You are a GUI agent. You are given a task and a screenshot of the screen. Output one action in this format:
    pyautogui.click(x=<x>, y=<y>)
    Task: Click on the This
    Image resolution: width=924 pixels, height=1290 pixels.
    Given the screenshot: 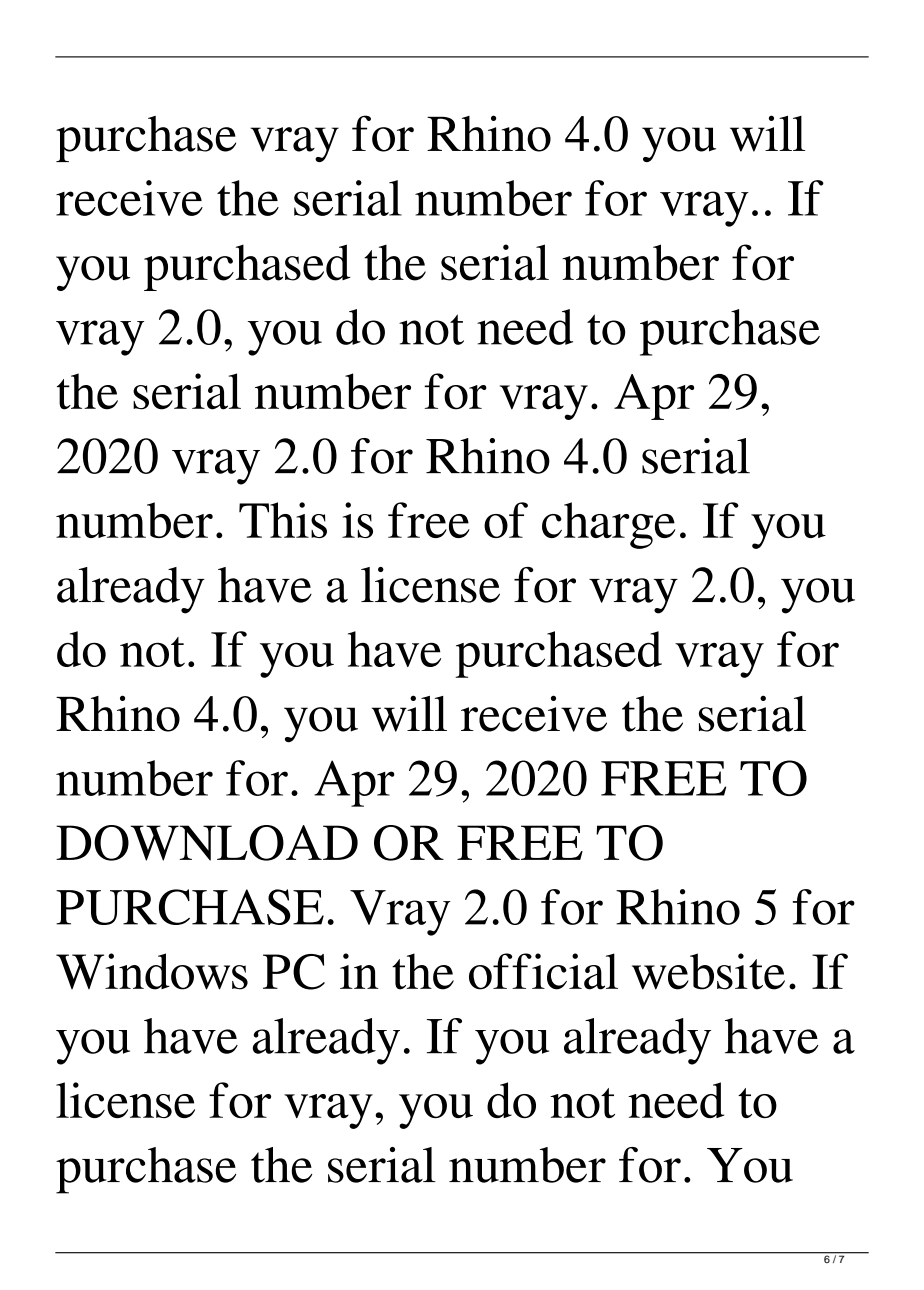 What is the action you would take?
    pyautogui.click(x=283, y=520)
